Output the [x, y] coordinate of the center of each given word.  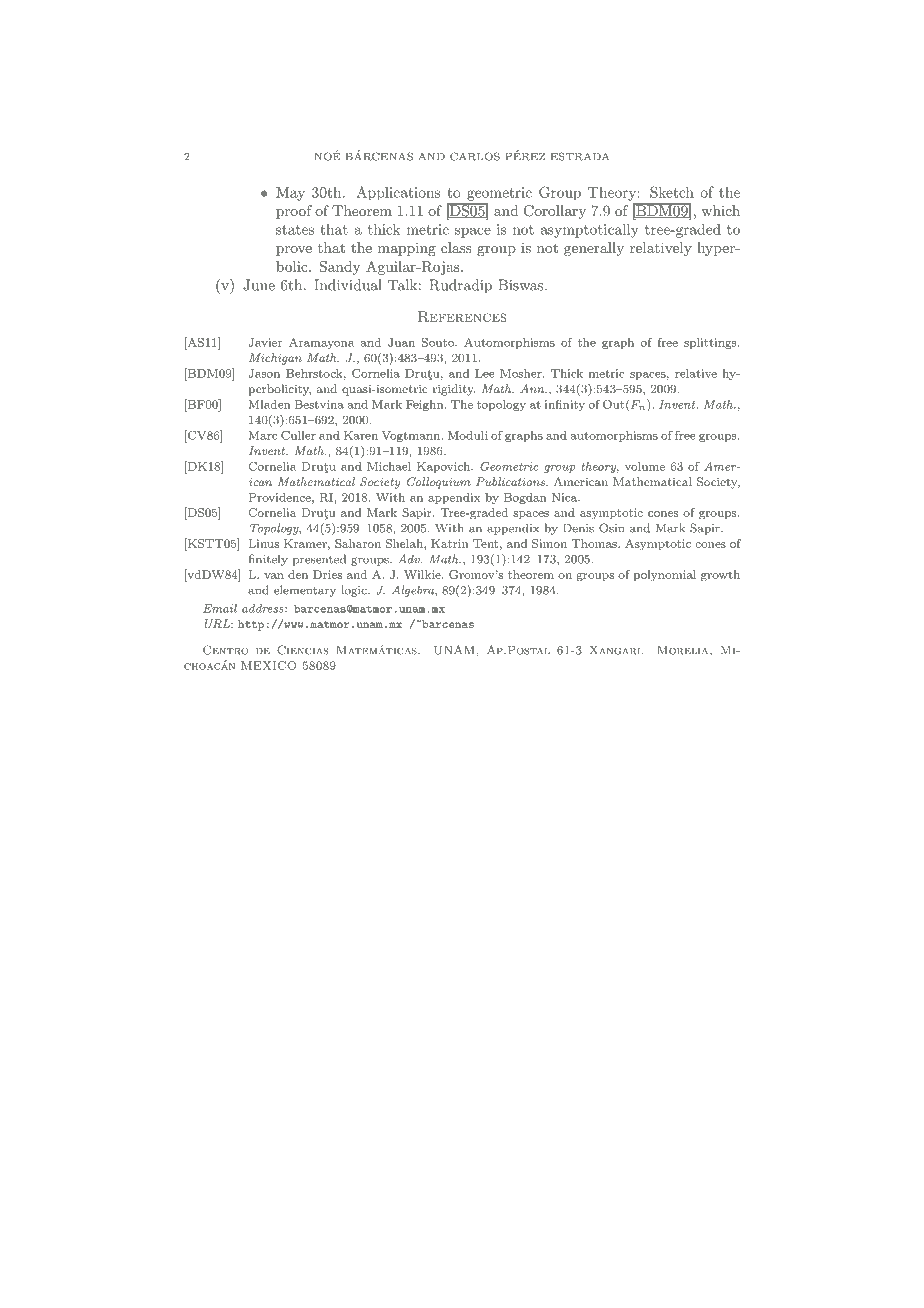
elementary [305, 591]
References [462, 316]
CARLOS [475, 156]
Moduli [468, 435]
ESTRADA [580, 156]
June [259, 285]
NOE [328, 155]
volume [645, 466]
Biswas [520, 285]
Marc [263, 435]
